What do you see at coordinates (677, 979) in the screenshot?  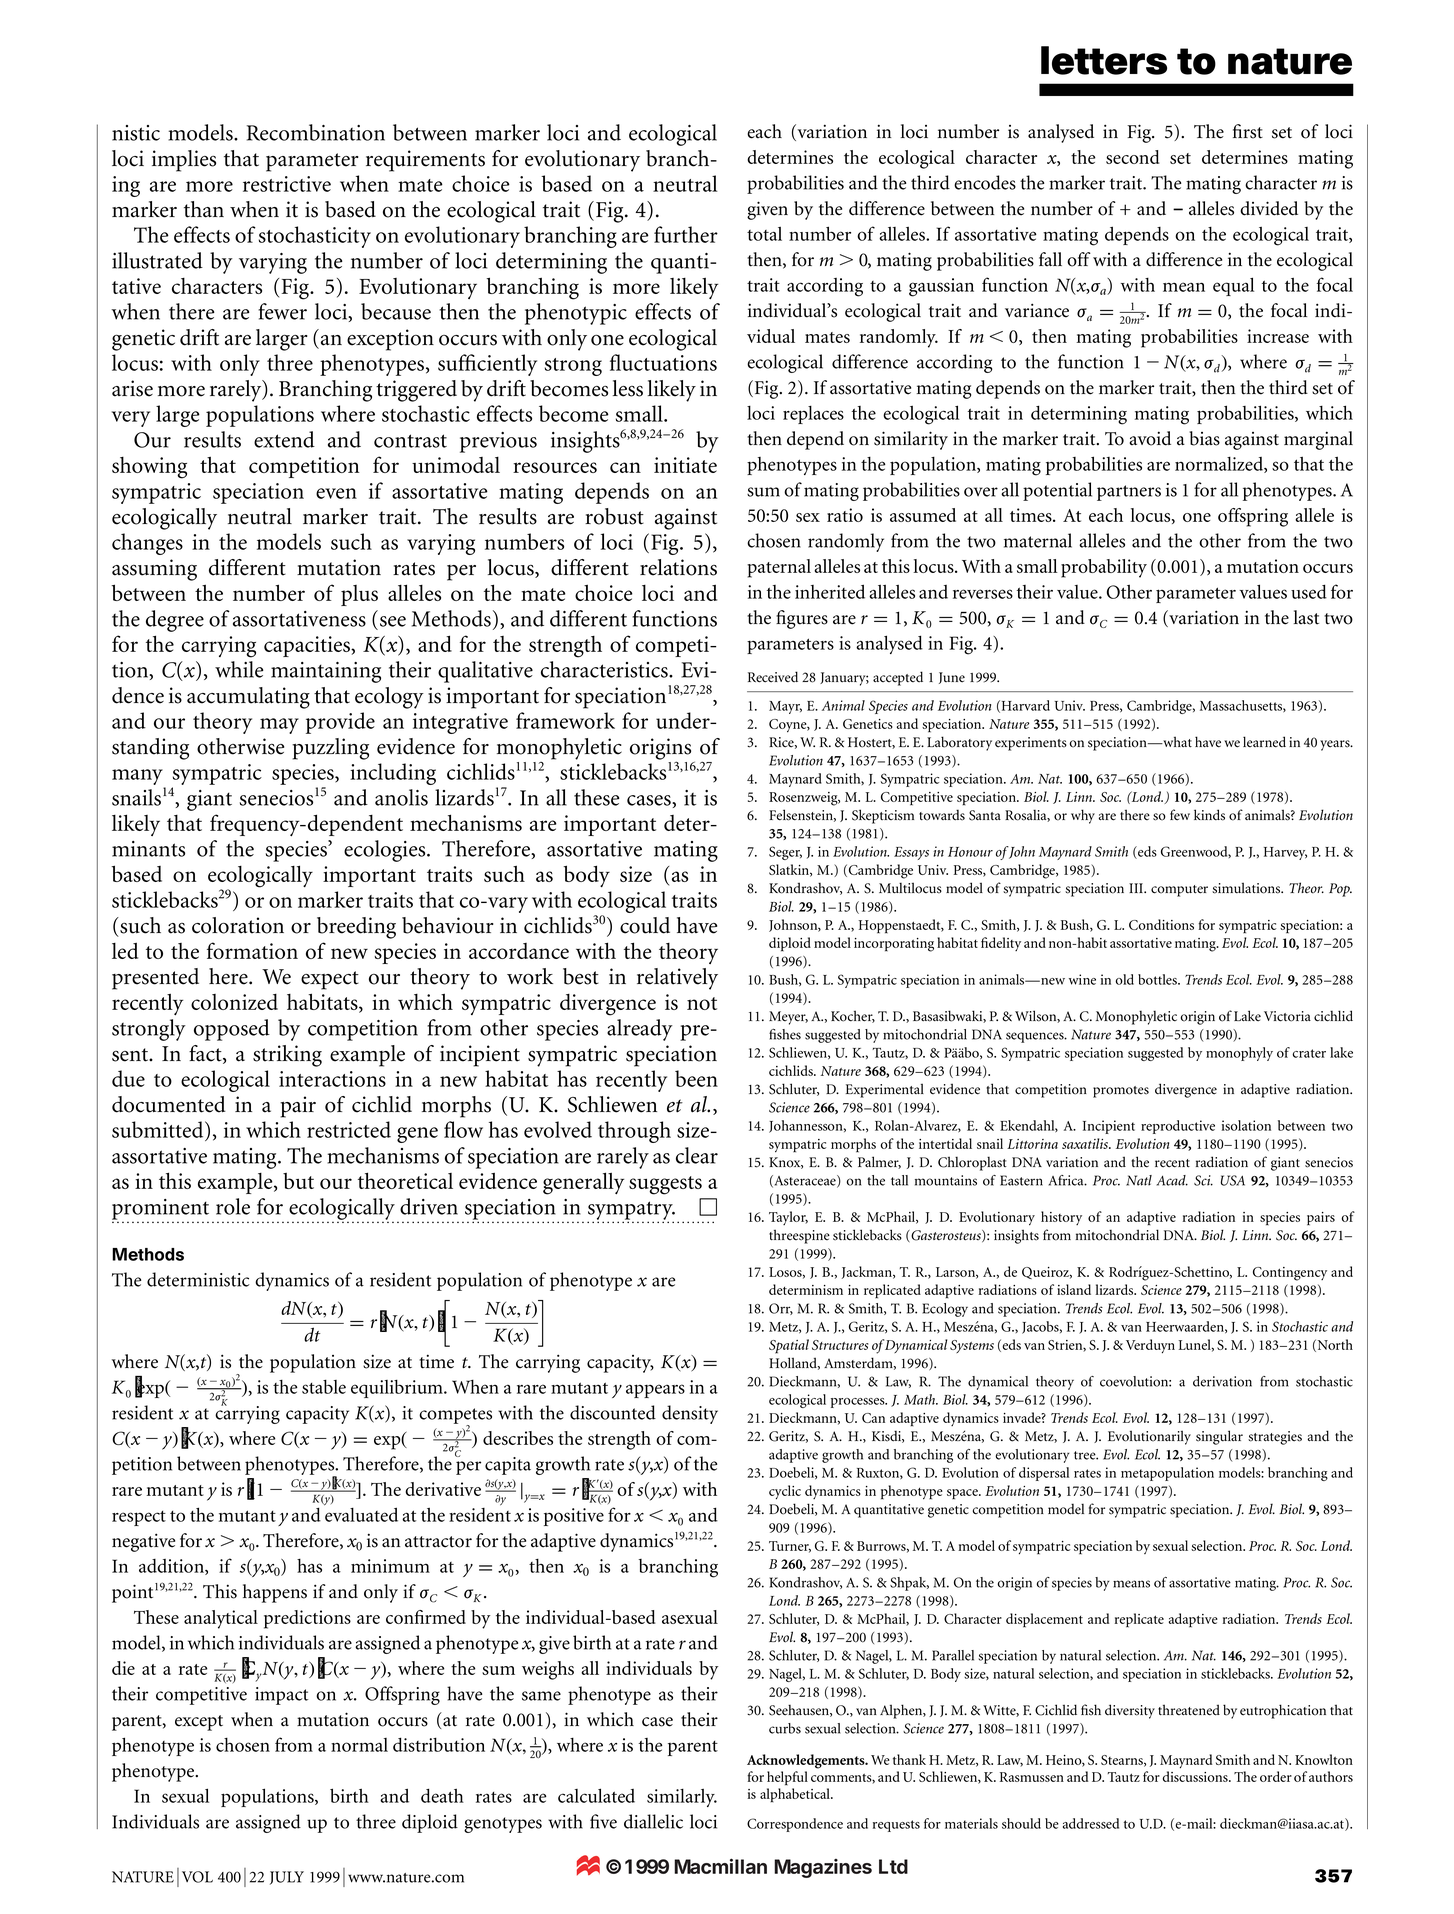 I see `relatively` at bounding box center [677, 979].
